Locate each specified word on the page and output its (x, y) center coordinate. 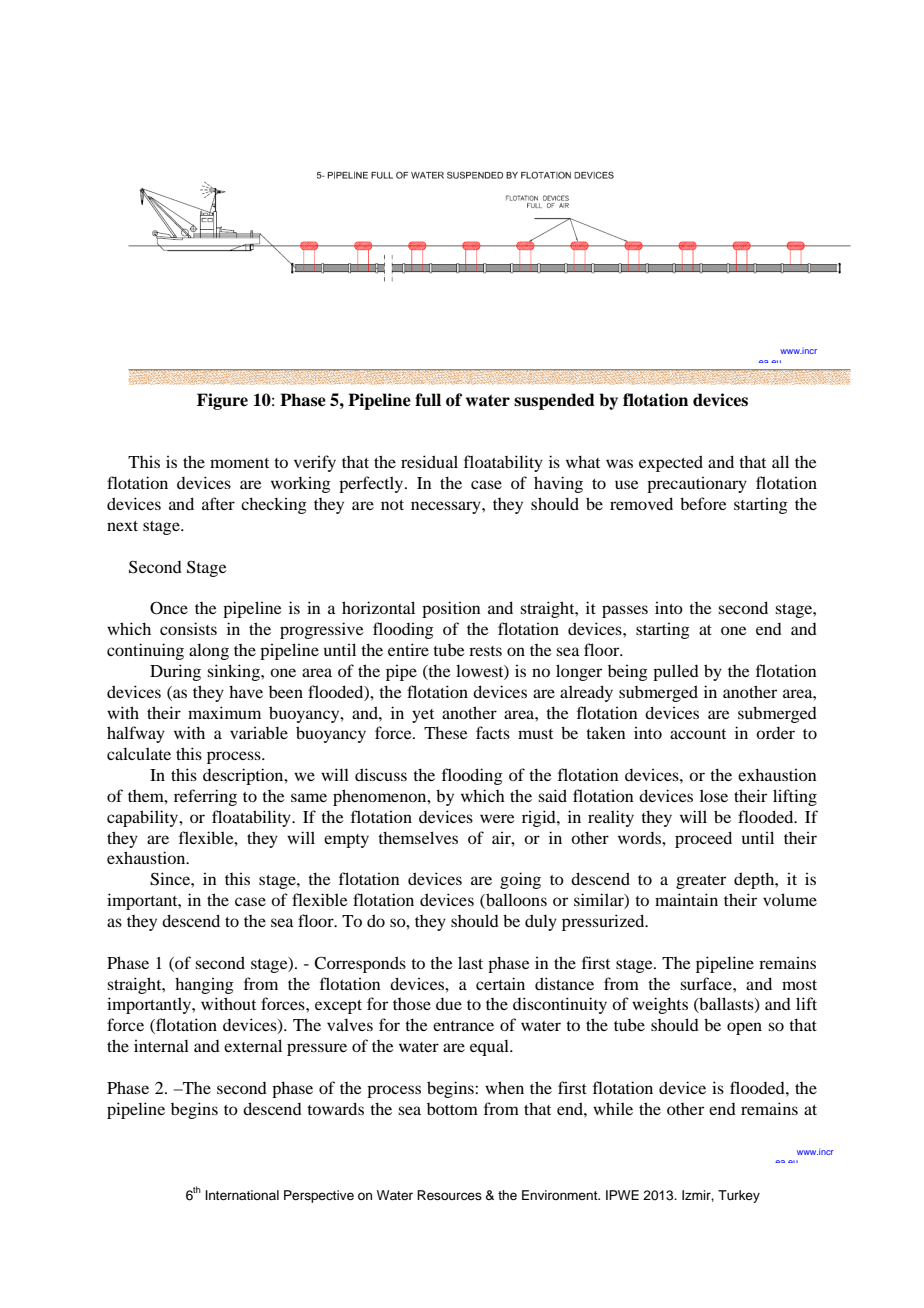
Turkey (739, 1196)
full (428, 400)
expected (671, 463)
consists (188, 628)
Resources (449, 1195)
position (451, 609)
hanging (204, 985)
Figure (222, 401)
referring (205, 797)
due (449, 1004)
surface (707, 983)
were (497, 818)
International (242, 1195)
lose (714, 795)
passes (625, 611)
